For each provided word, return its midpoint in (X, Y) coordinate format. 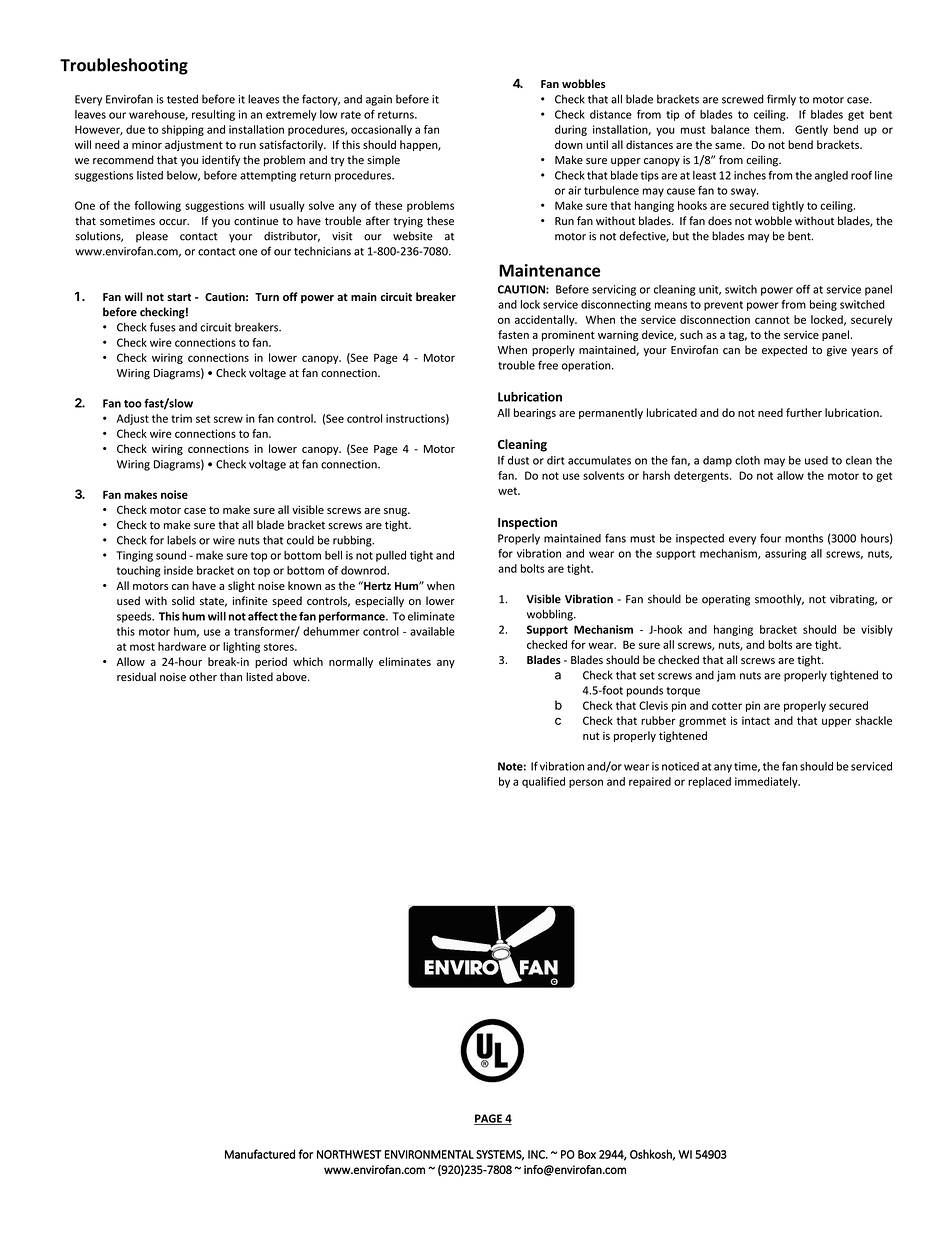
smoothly (779, 600)
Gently (811, 130)
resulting (213, 115)
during (571, 130)
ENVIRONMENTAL (429, 1154)
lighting (241, 647)
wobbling (551, 615)
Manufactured (260, 1154)
